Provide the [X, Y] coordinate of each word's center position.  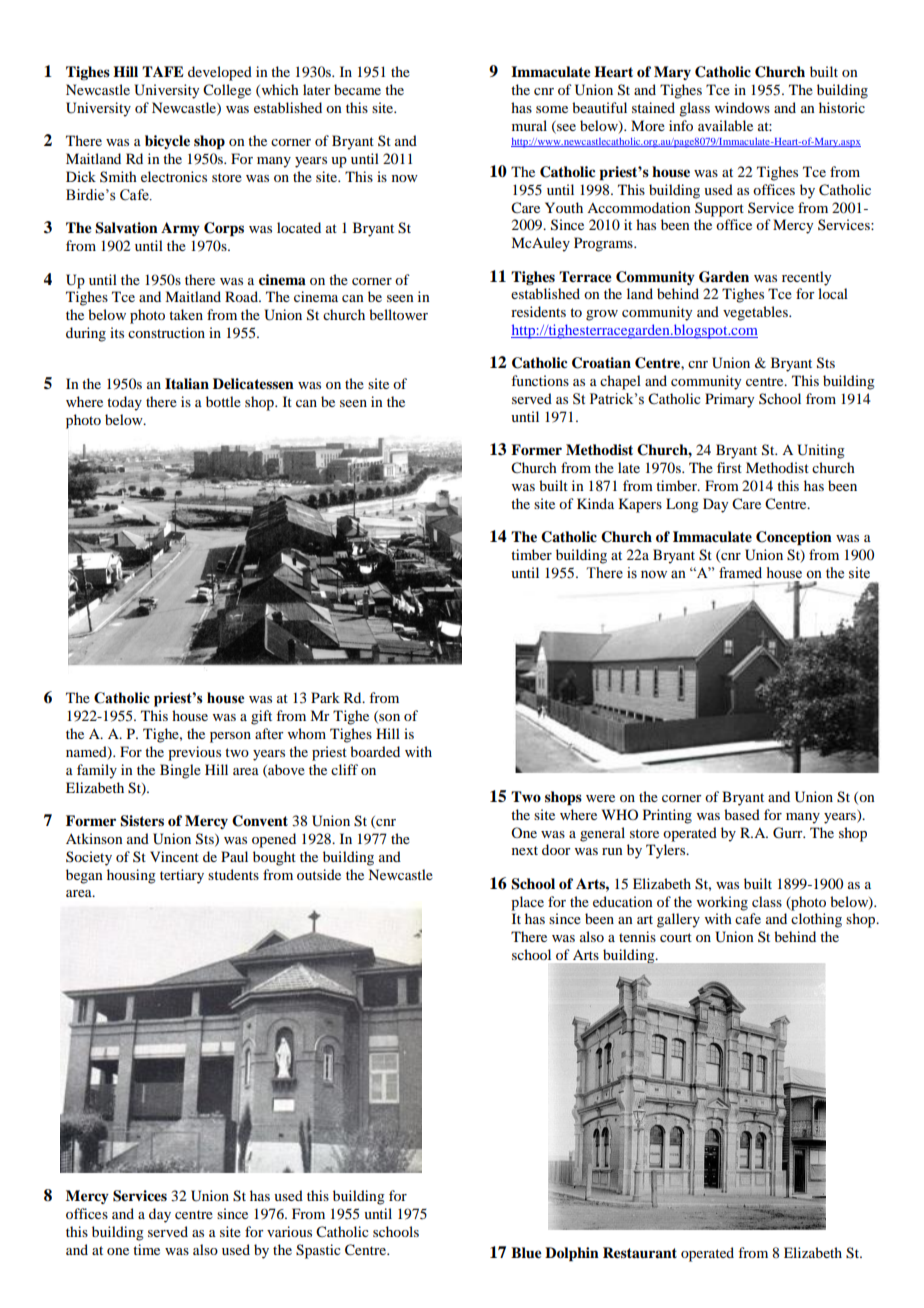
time [146, 1249]
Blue [526, 1252]
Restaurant [640, 1253]
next [525, 850]
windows [742, 107]
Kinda [595, 503]
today [124, 403]
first [729, 467]
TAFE [163, 71]
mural [529, 125]
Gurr [789, 833]
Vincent [174, 856]
